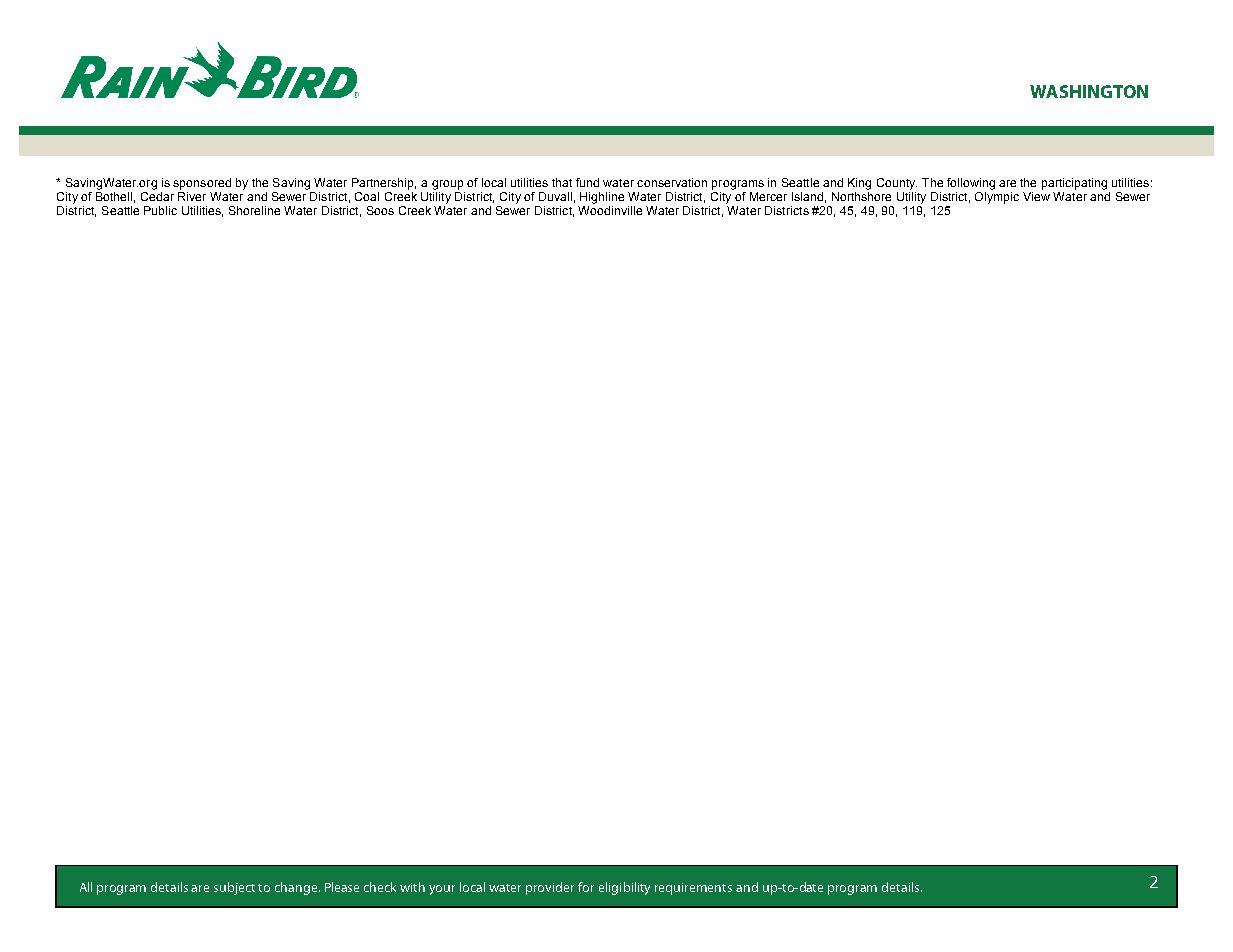 The height and width of the screenshot is (952, 1233). Describe the element at coordinates (297, 888) in the screenshot. I see `change` at that location.
